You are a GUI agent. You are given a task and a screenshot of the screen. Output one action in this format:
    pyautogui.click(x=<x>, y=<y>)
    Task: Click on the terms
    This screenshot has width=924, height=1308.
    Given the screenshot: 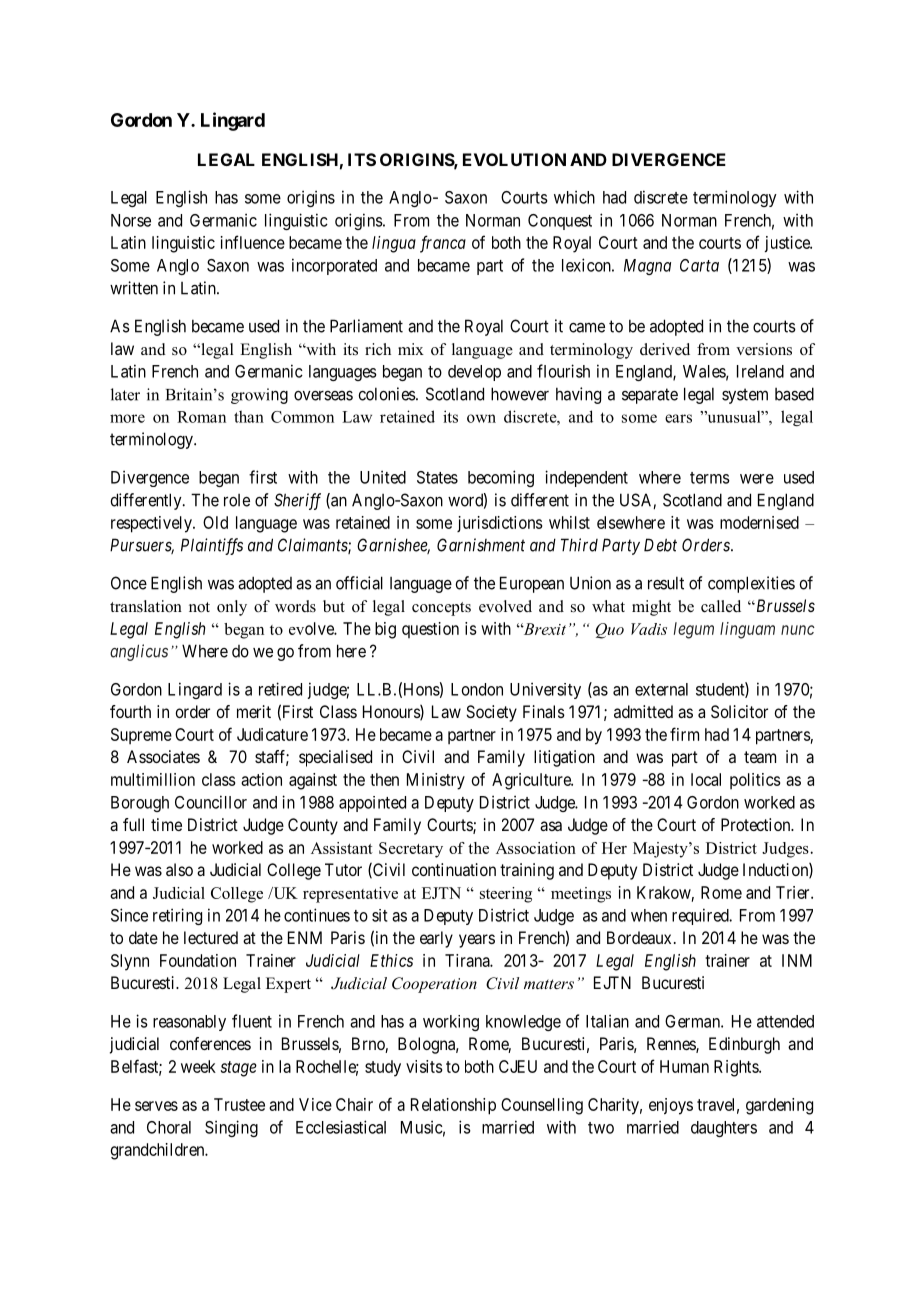 What is the action you would take?
    pyautogui.click(x=710, y=478)
